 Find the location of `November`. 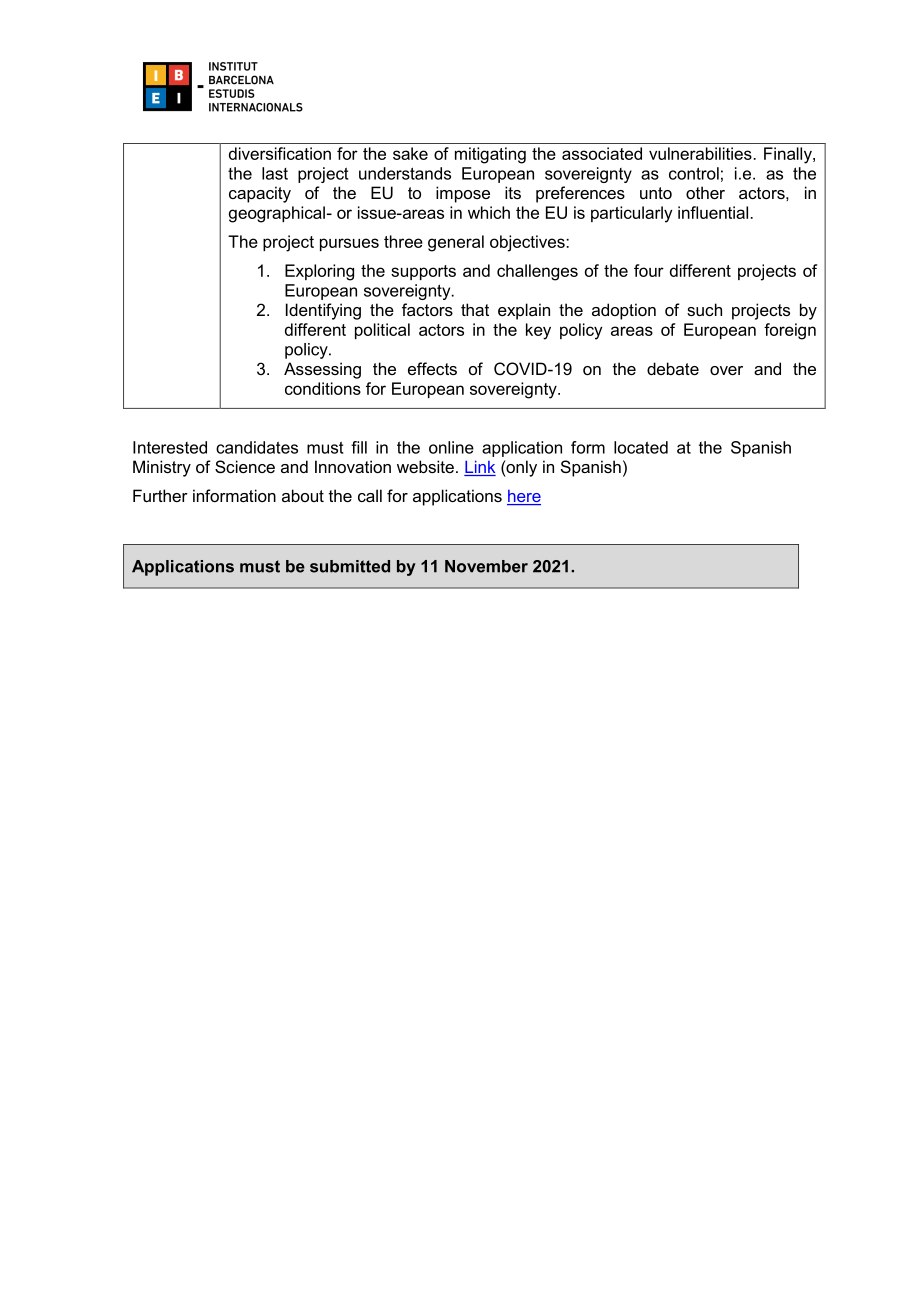

November is located at coordinates (486, 566).
